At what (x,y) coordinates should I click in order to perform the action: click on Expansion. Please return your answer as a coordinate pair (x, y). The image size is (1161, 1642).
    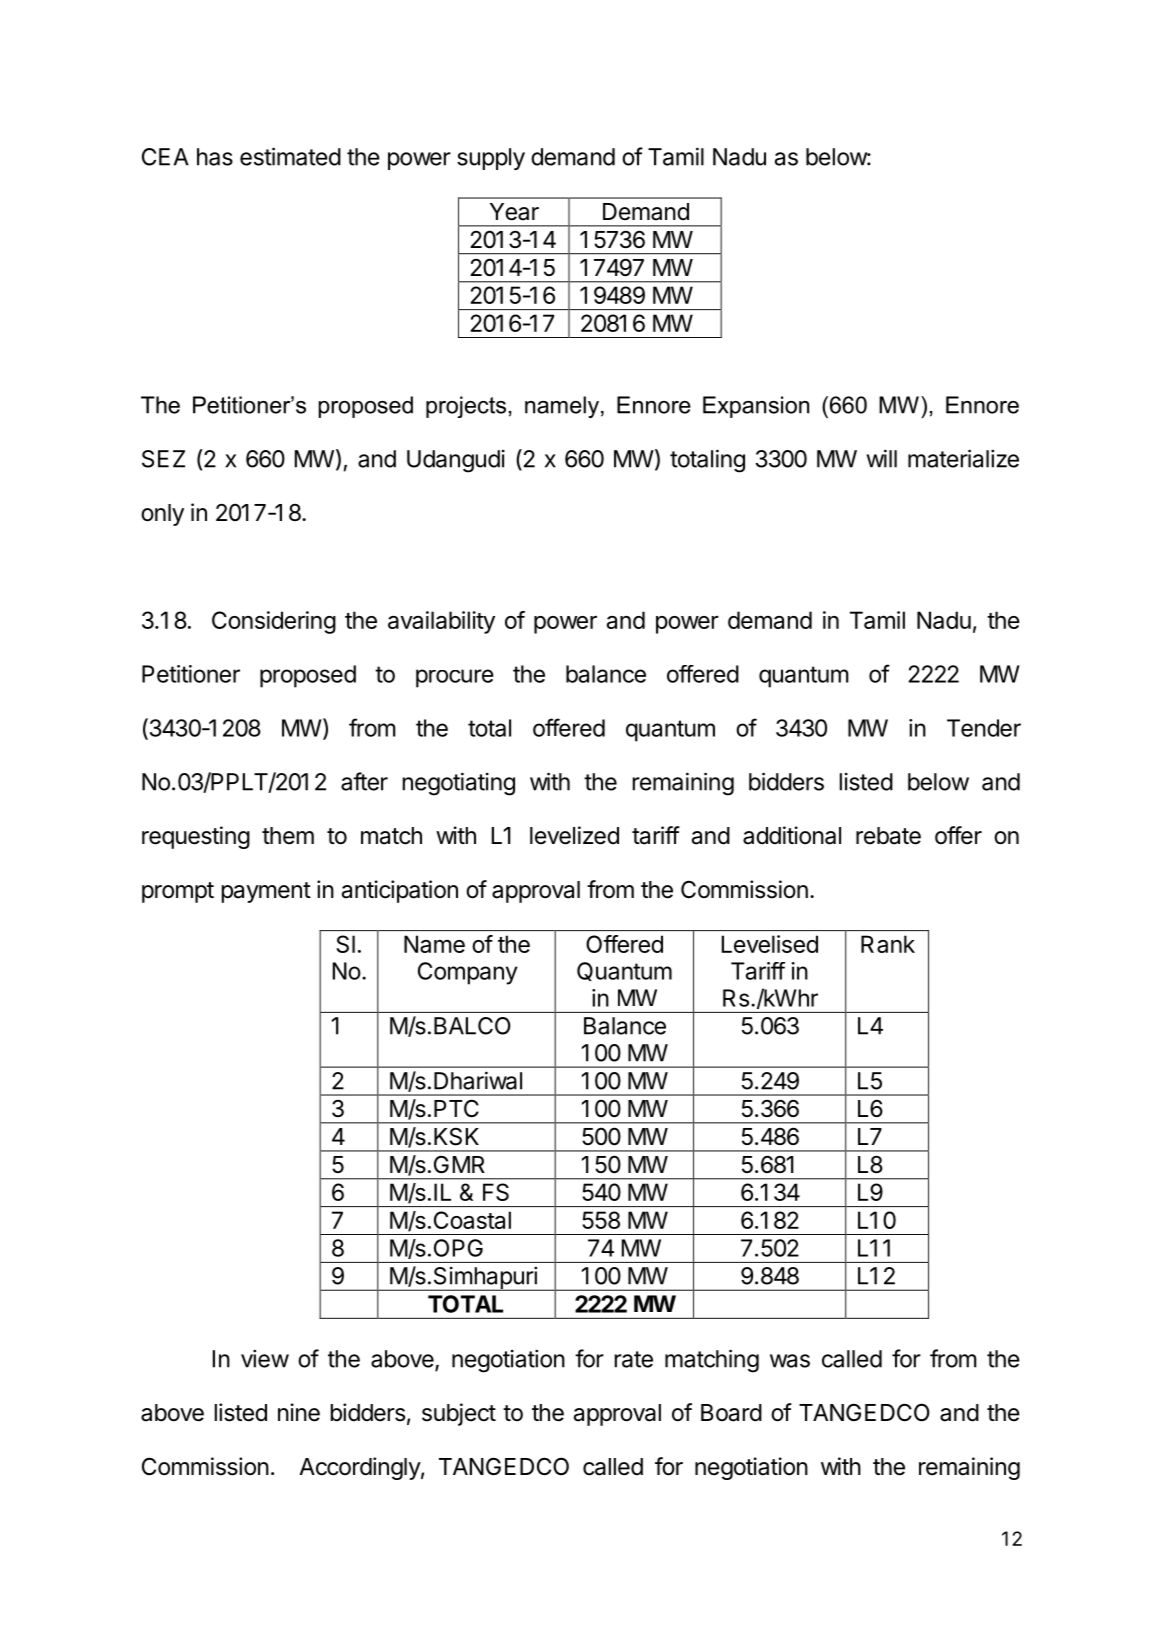
    Looking at the image, I should click on (756, 407).
